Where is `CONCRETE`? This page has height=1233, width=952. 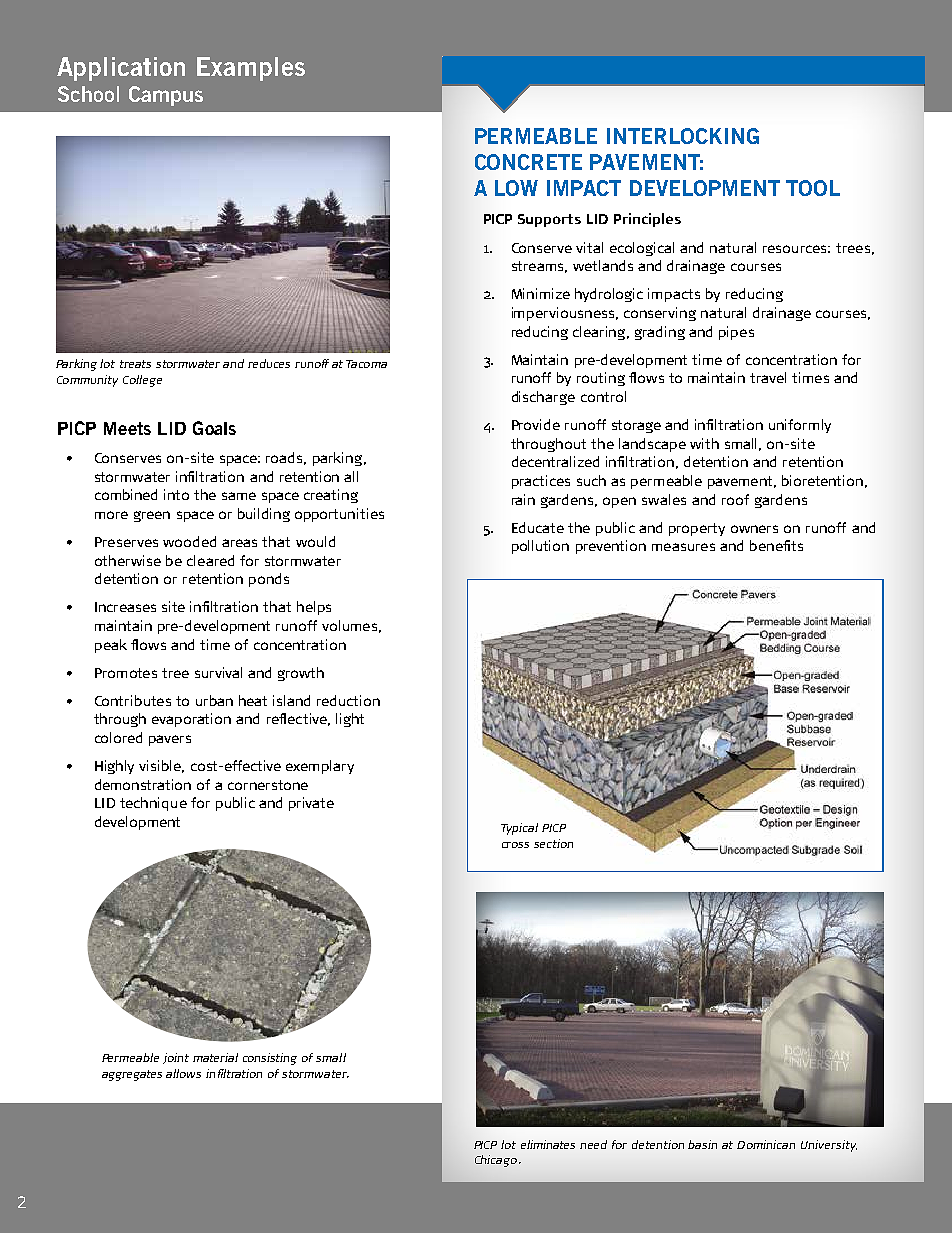 CONCRETE is located at coordinates (528, 162).
